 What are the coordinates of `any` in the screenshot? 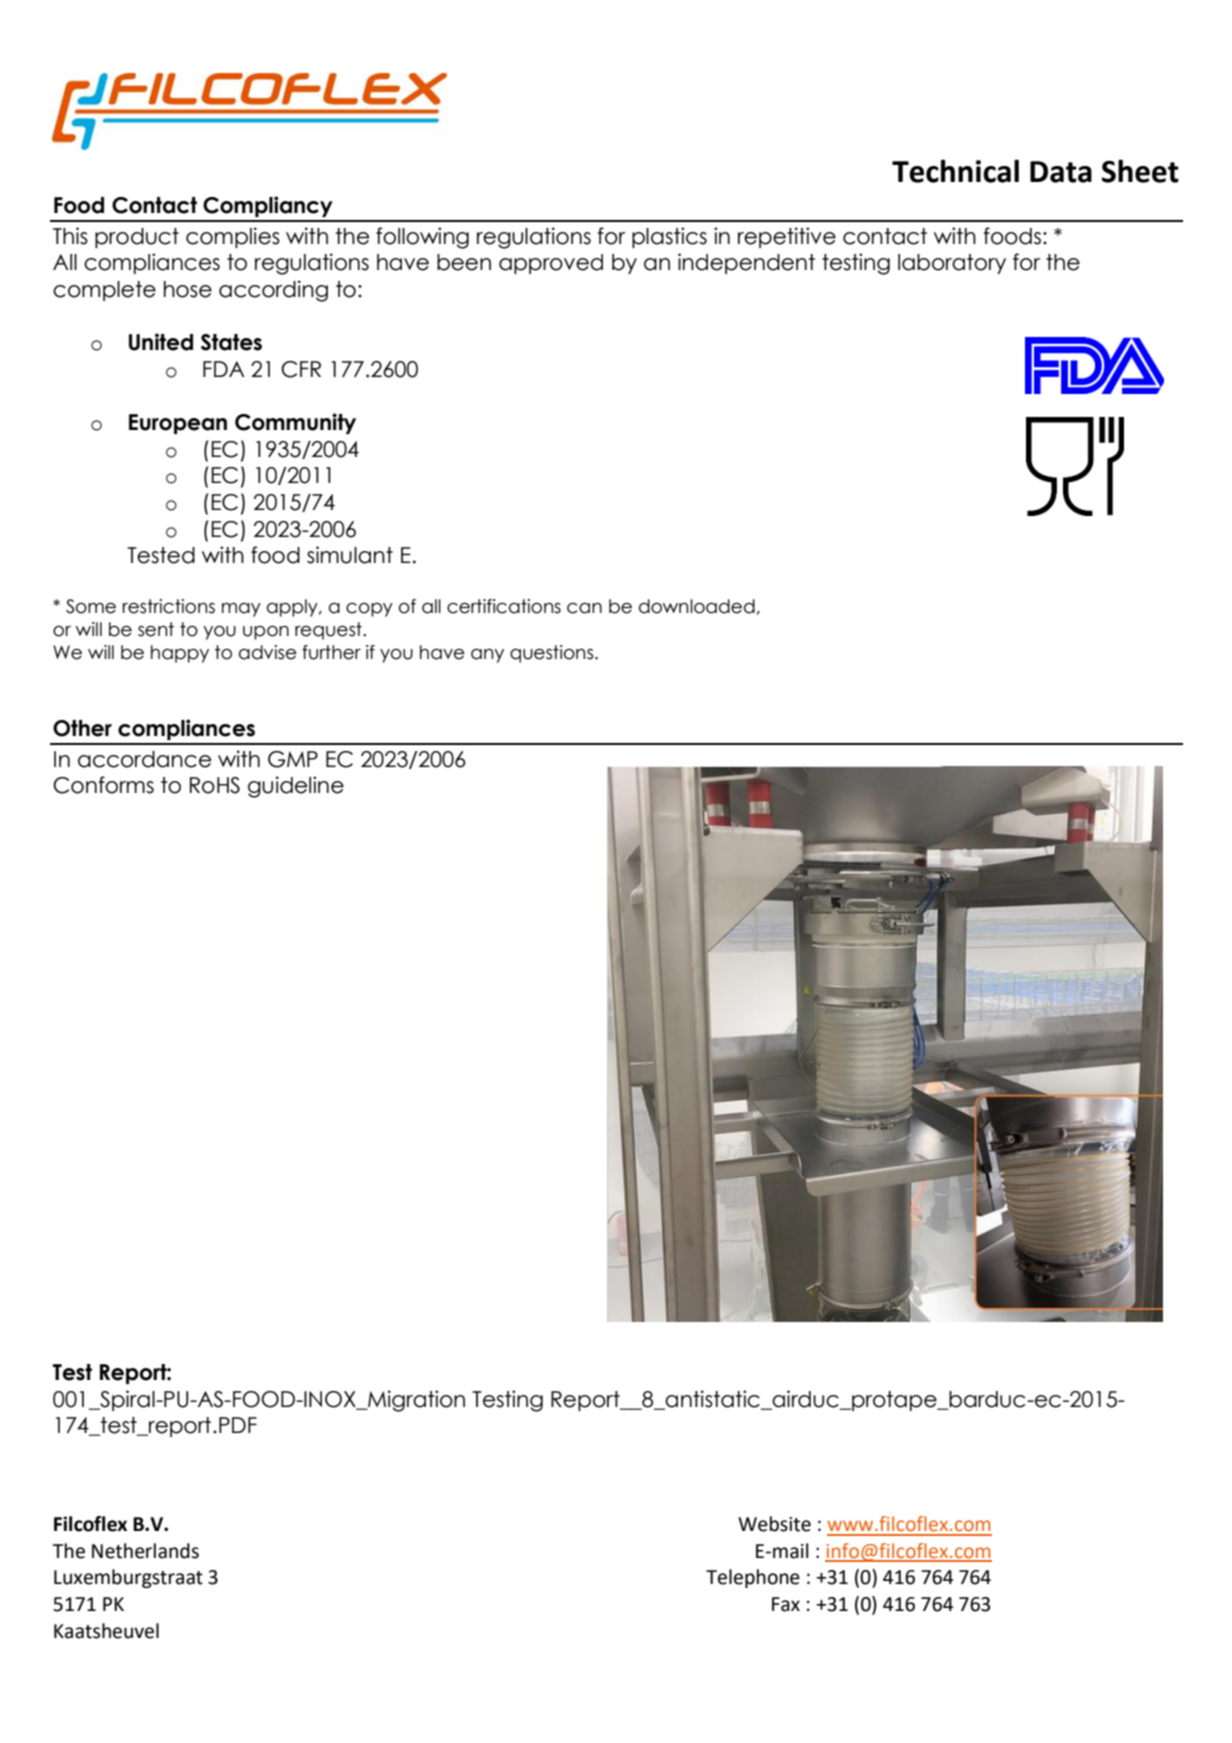 It's located at (487, 656).
